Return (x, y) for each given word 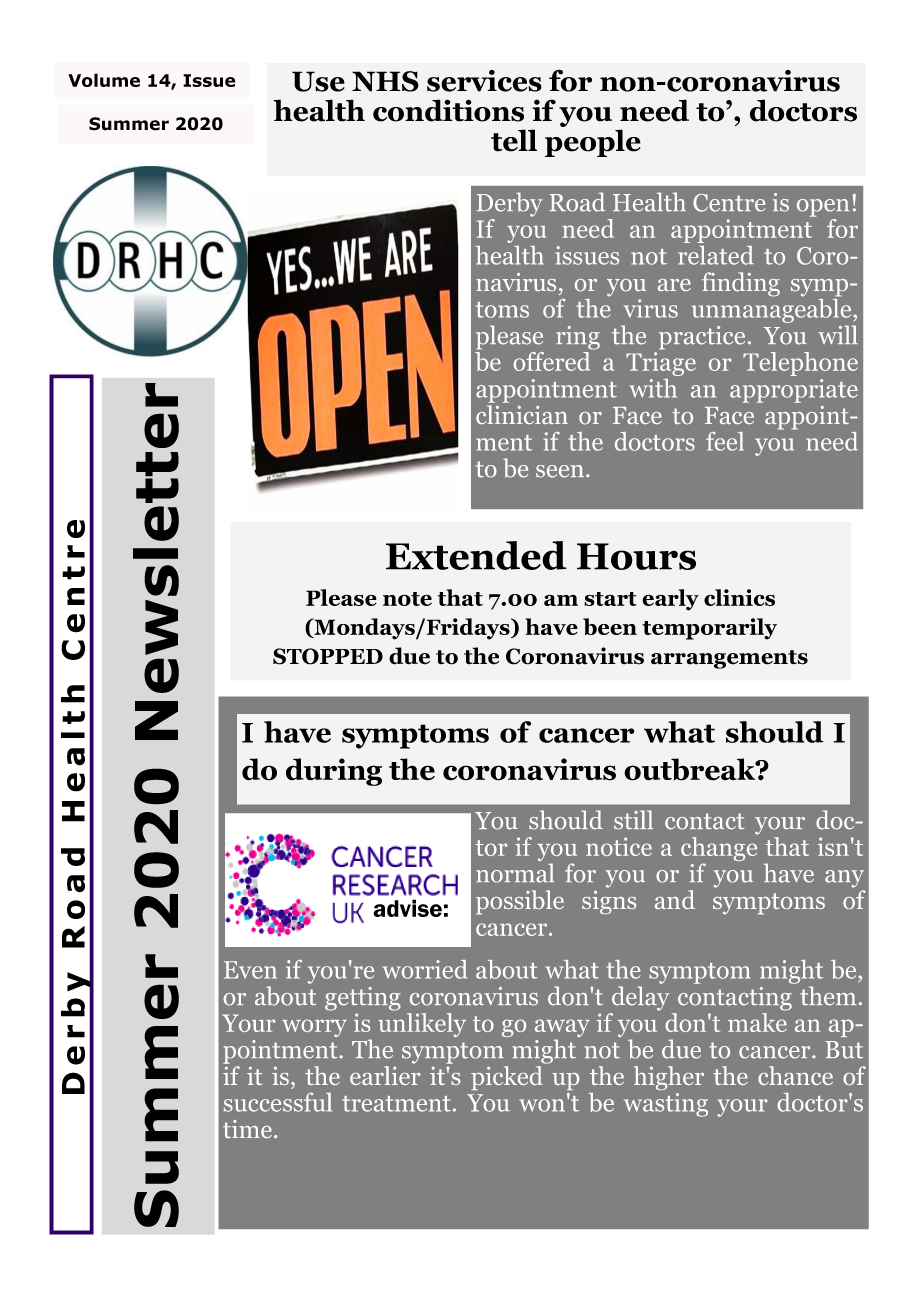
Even (250, 970)
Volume (104, 80)
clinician (522, 415)
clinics (739, 597)
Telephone (800, 364)
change (719, 849)
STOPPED (328, 656)
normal (515, 873)
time (247, 1129)
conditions (448, 110)
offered (553, 360)
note (407, 599)
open (823, 208)
